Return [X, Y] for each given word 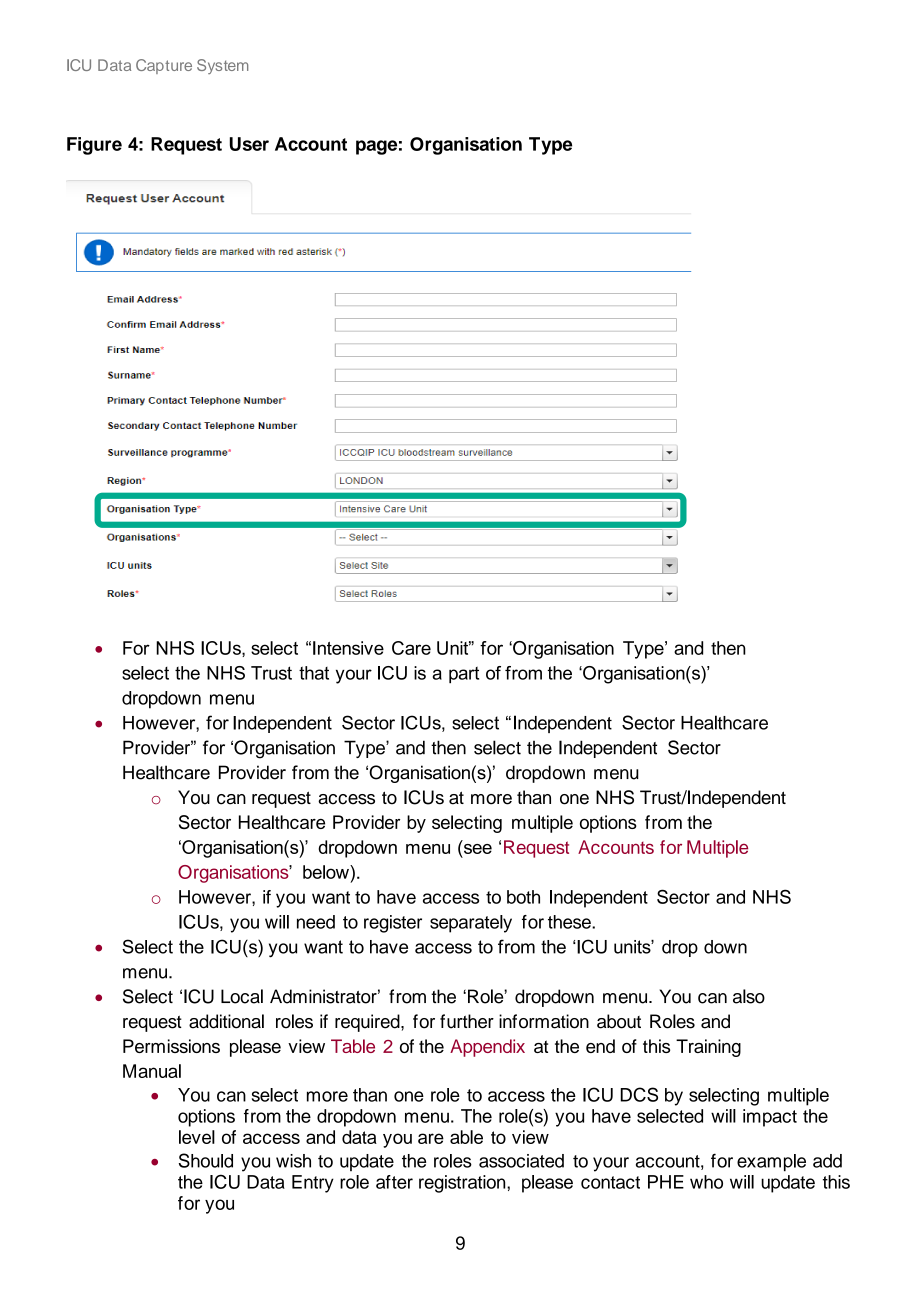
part [464, 675]
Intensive [348, 648]
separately [471, 924]
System [222, 66]
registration [463, 1184]
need [316, 922]
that [314, 673]
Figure [94, 146]
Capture [164, 66]
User [249, 144]
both [523, 897]
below [327, 872]
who [706, 1182]
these [570, 922]
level [197, 1137]
